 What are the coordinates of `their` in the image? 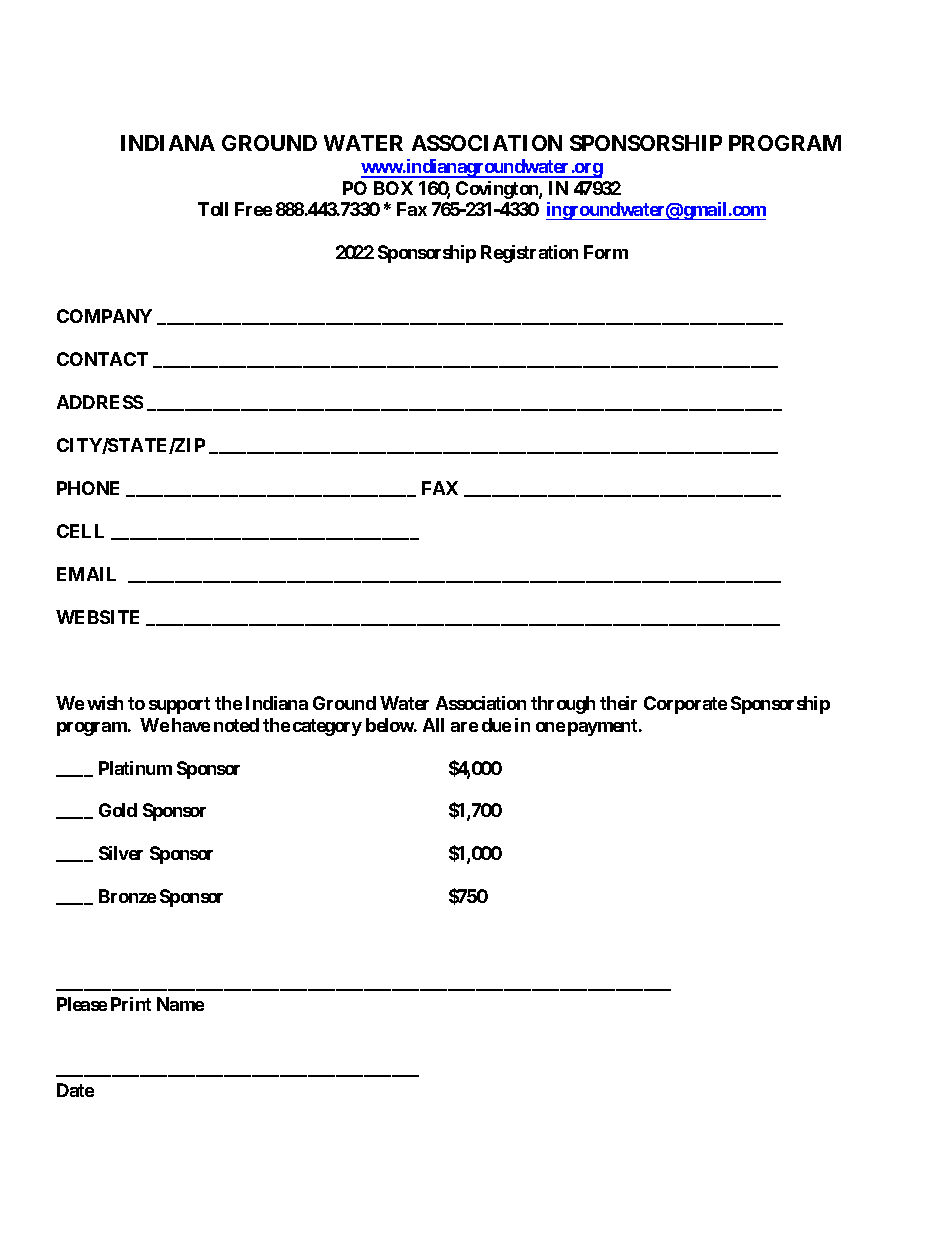 It's located at (618, 703).
